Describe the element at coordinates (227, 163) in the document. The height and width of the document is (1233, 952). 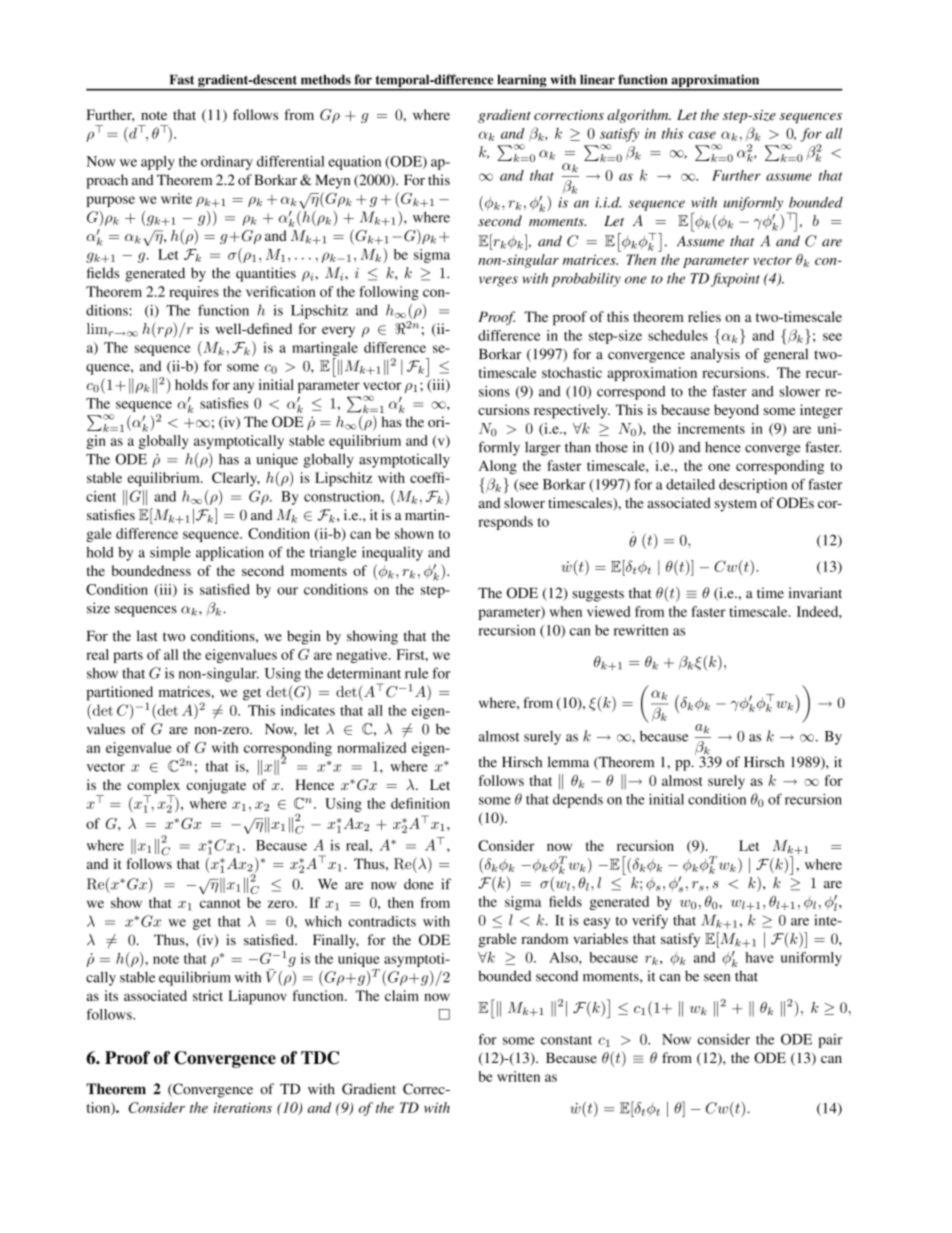
I see `ordinary` at that location.
